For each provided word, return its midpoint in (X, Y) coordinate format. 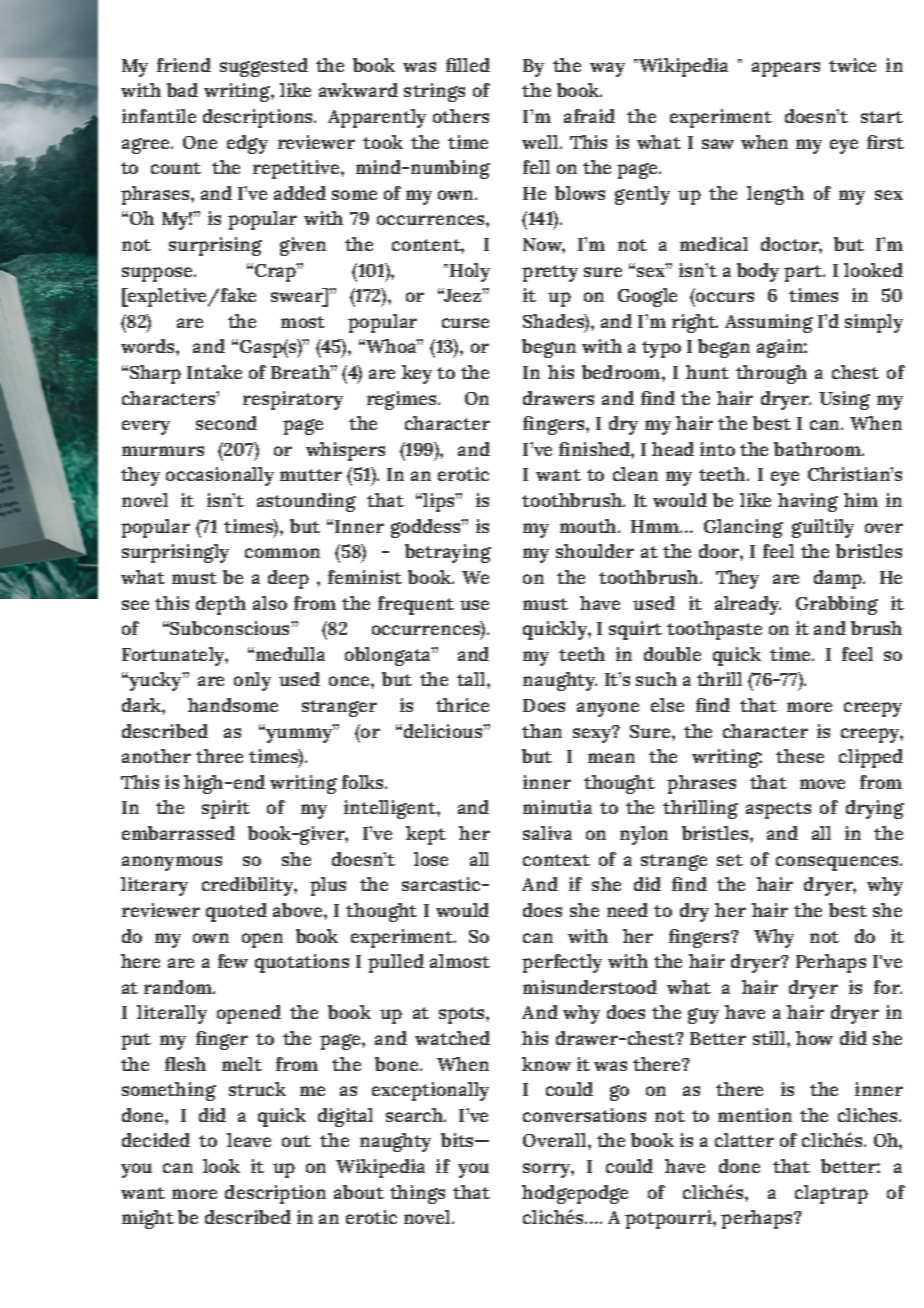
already (748, 605)
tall (472, 679)
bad (182, 90)
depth (221, 605)
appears (786, 69)
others (461, 116)
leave (249, 1140)
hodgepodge (575, 1194)
